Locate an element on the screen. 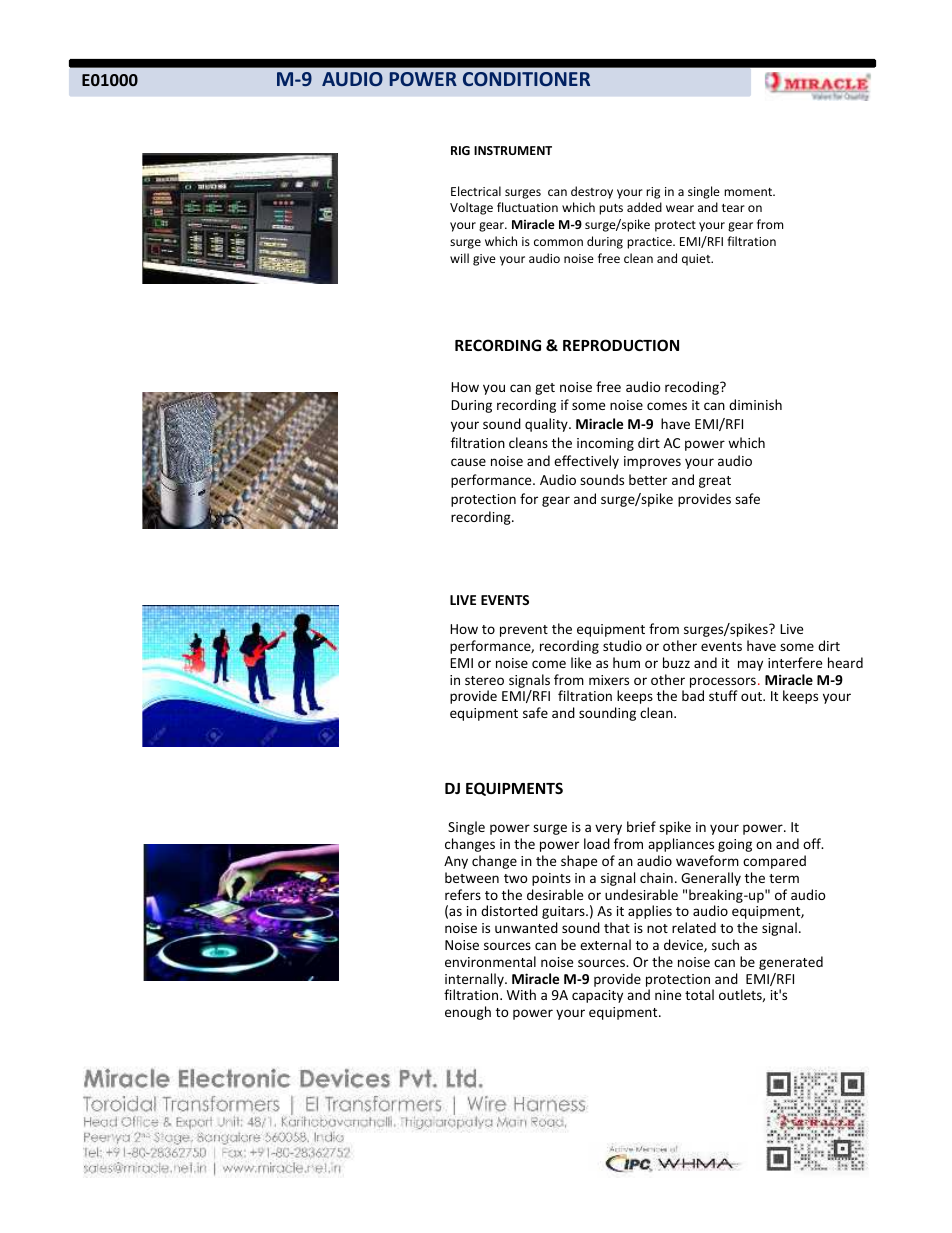 Image resolution: width=952 pixels, height=1233 pixels. generated is located at coordinates (791, 963).
